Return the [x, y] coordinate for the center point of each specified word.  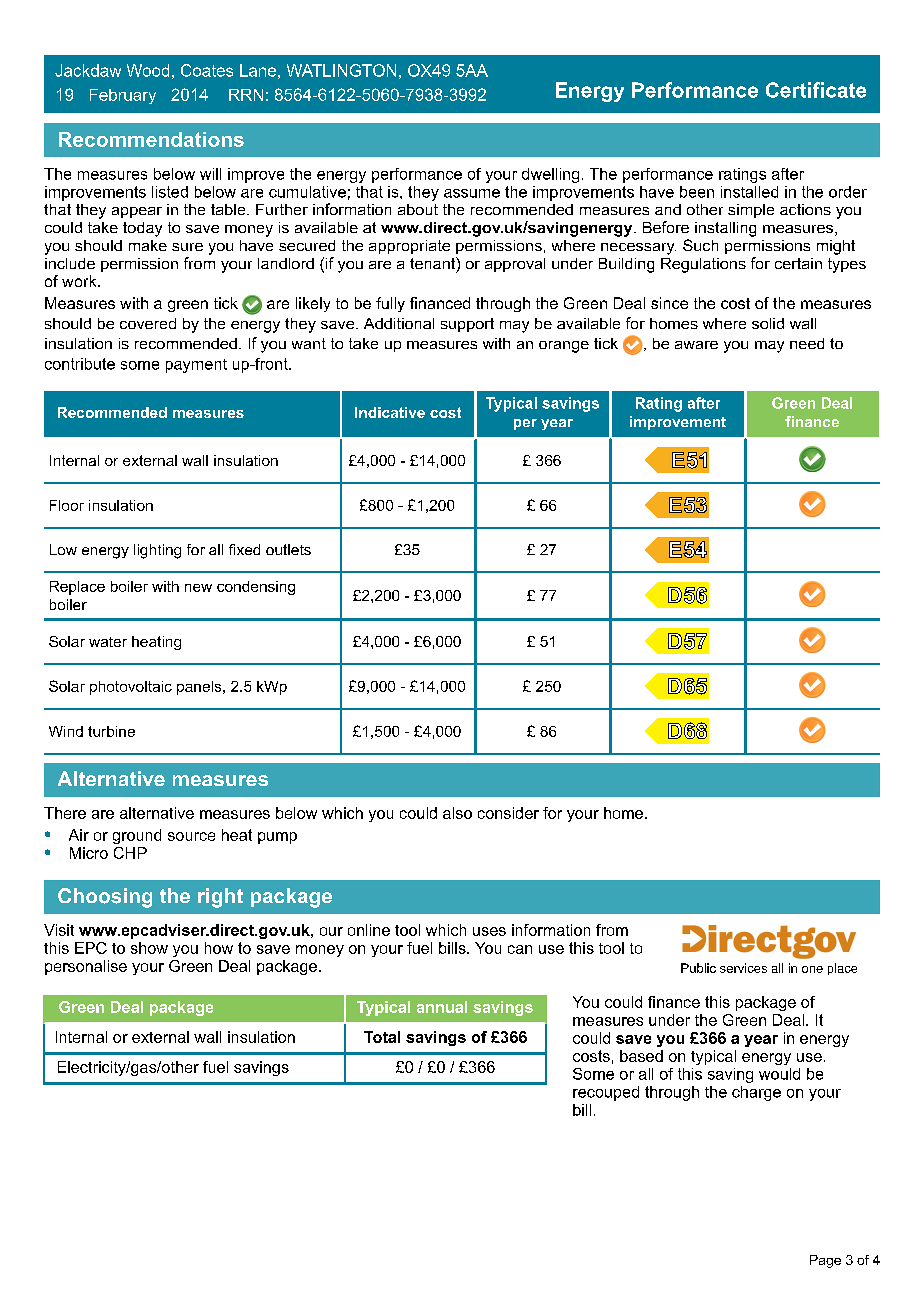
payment [196, 366]
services [743, 968]
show [149, 948]
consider [508, 813]
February [123, 96]
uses [489, 931]
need [807, 343]
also [457, 813]
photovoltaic [131, 688]
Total [382, 1037]
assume [472, 193]
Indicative [390, 412]
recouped [606, 1093]
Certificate [816, 90]
